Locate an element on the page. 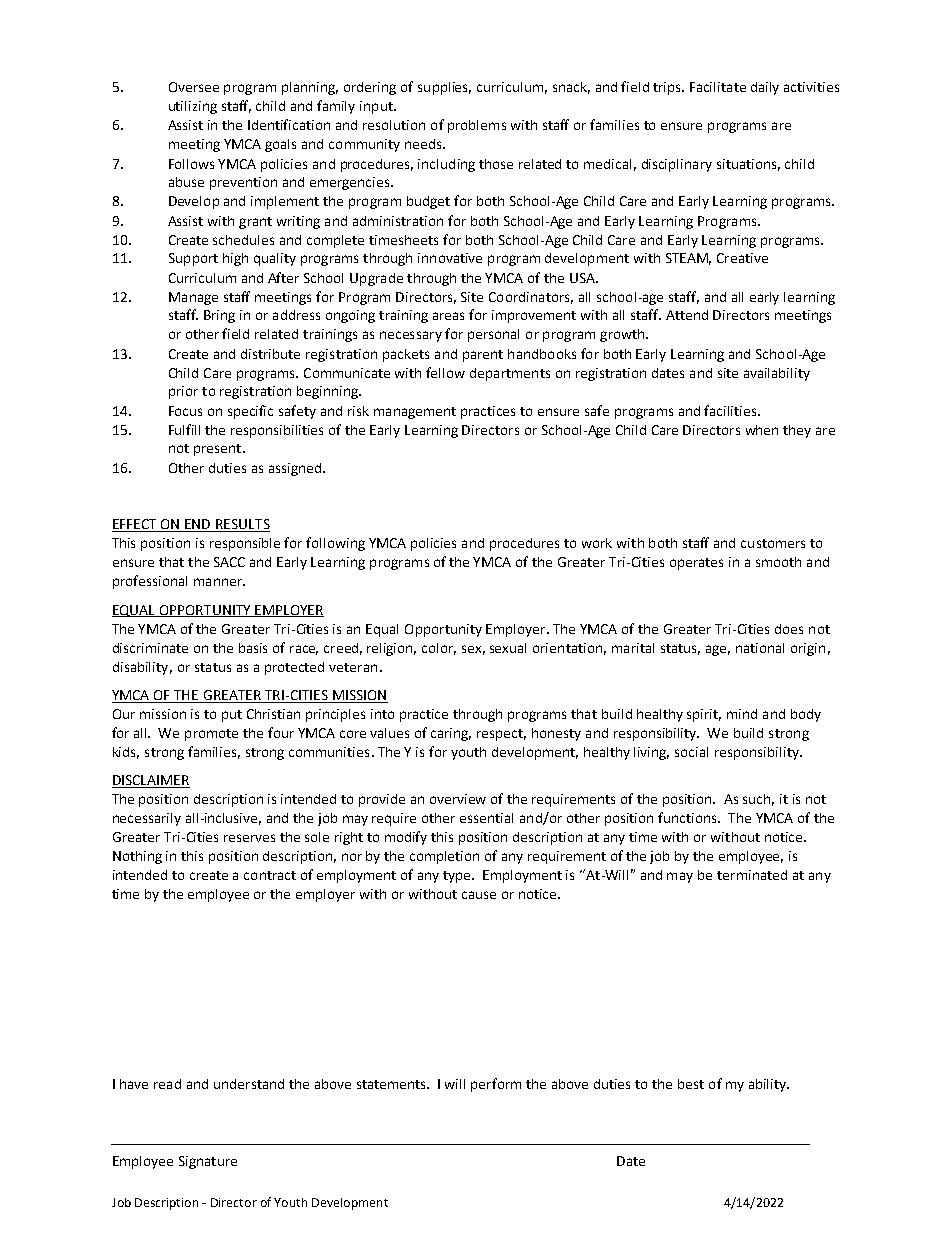 Image resolution: width=952 pixels, height=1233 pixels. color is located at coordinates (439, 649).
